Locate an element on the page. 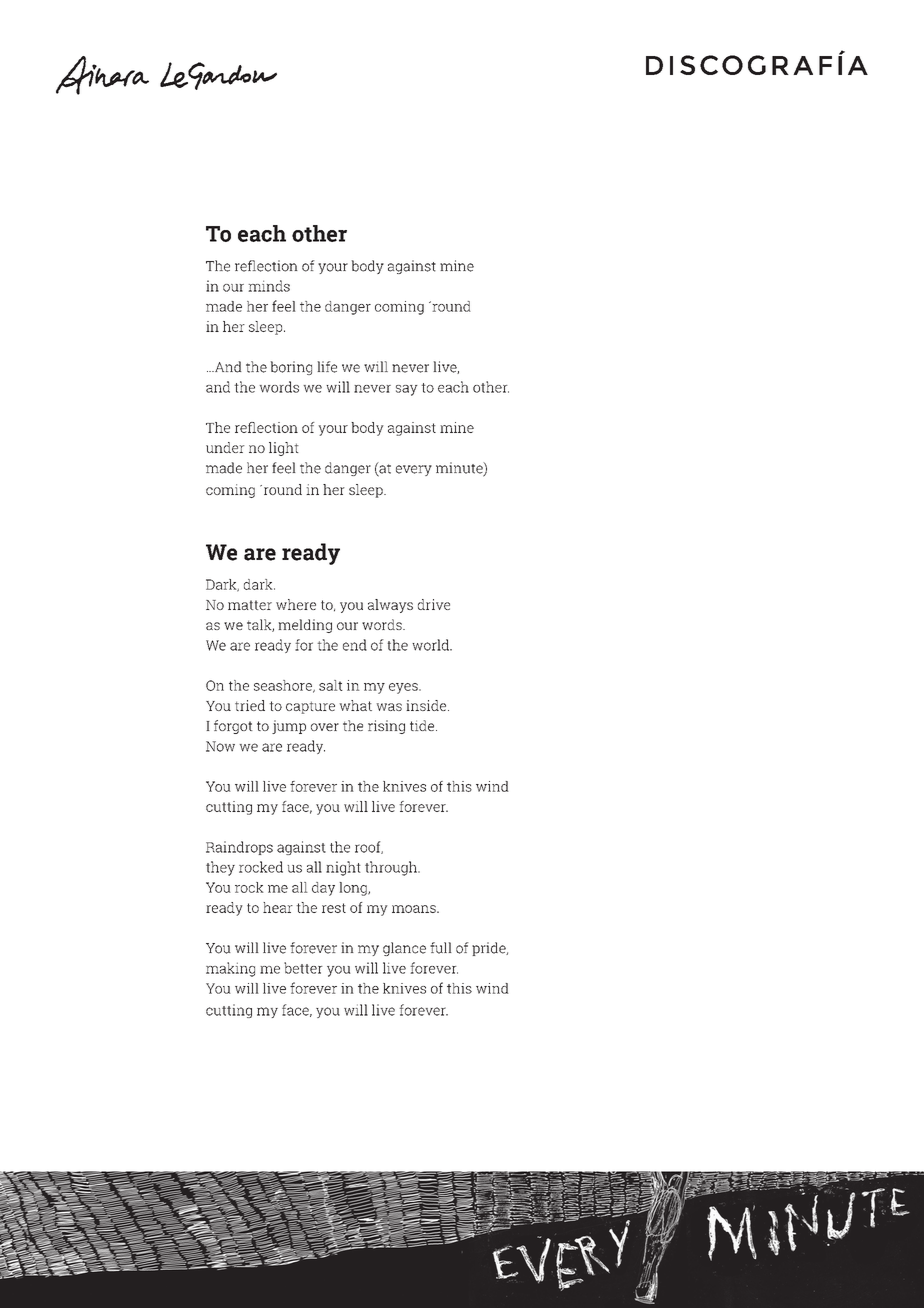 This document has width=924, height=1308. melding is located at coordinates (305, 626).
